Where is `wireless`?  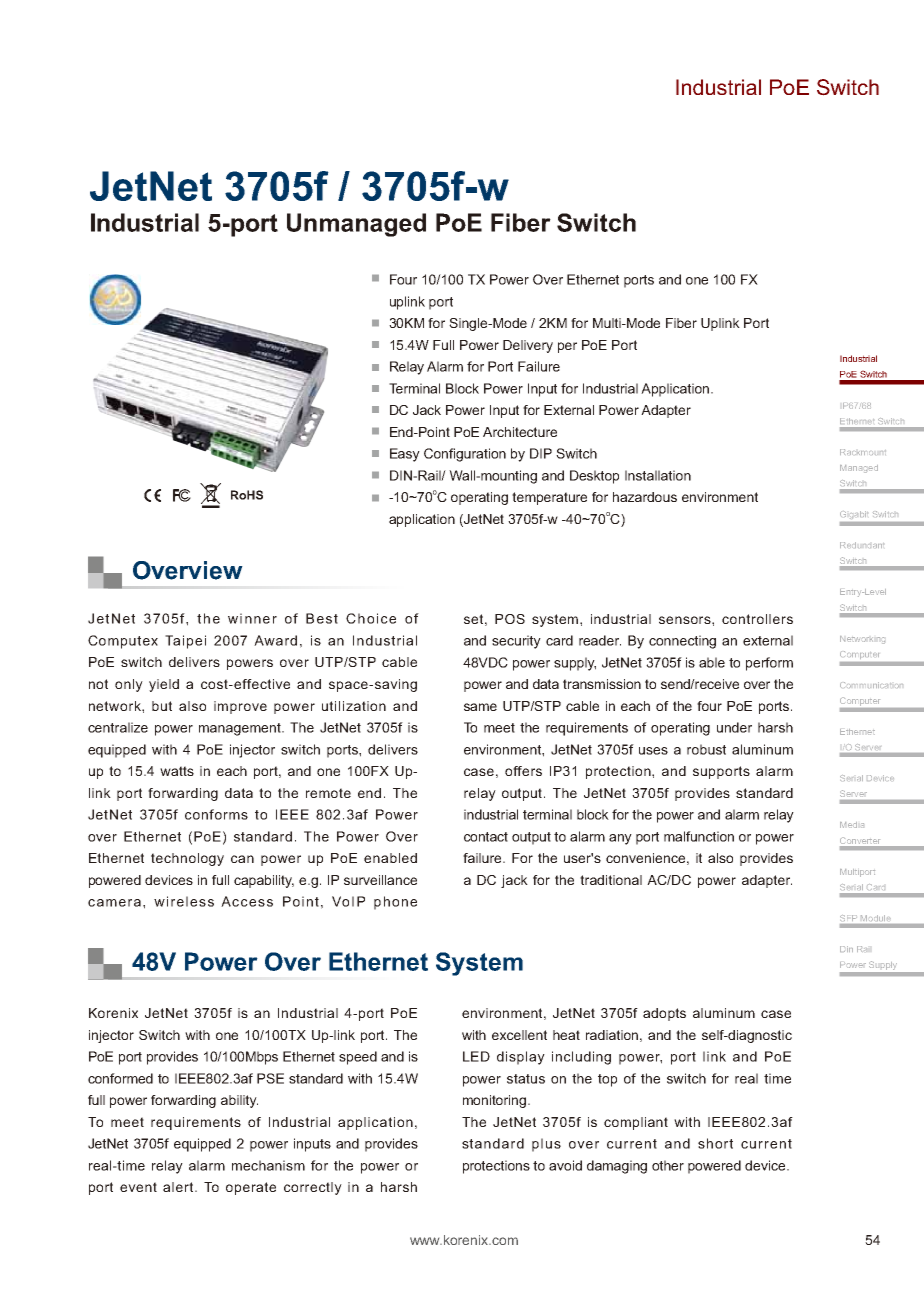 wireless is located at coordinates (184, 901).
